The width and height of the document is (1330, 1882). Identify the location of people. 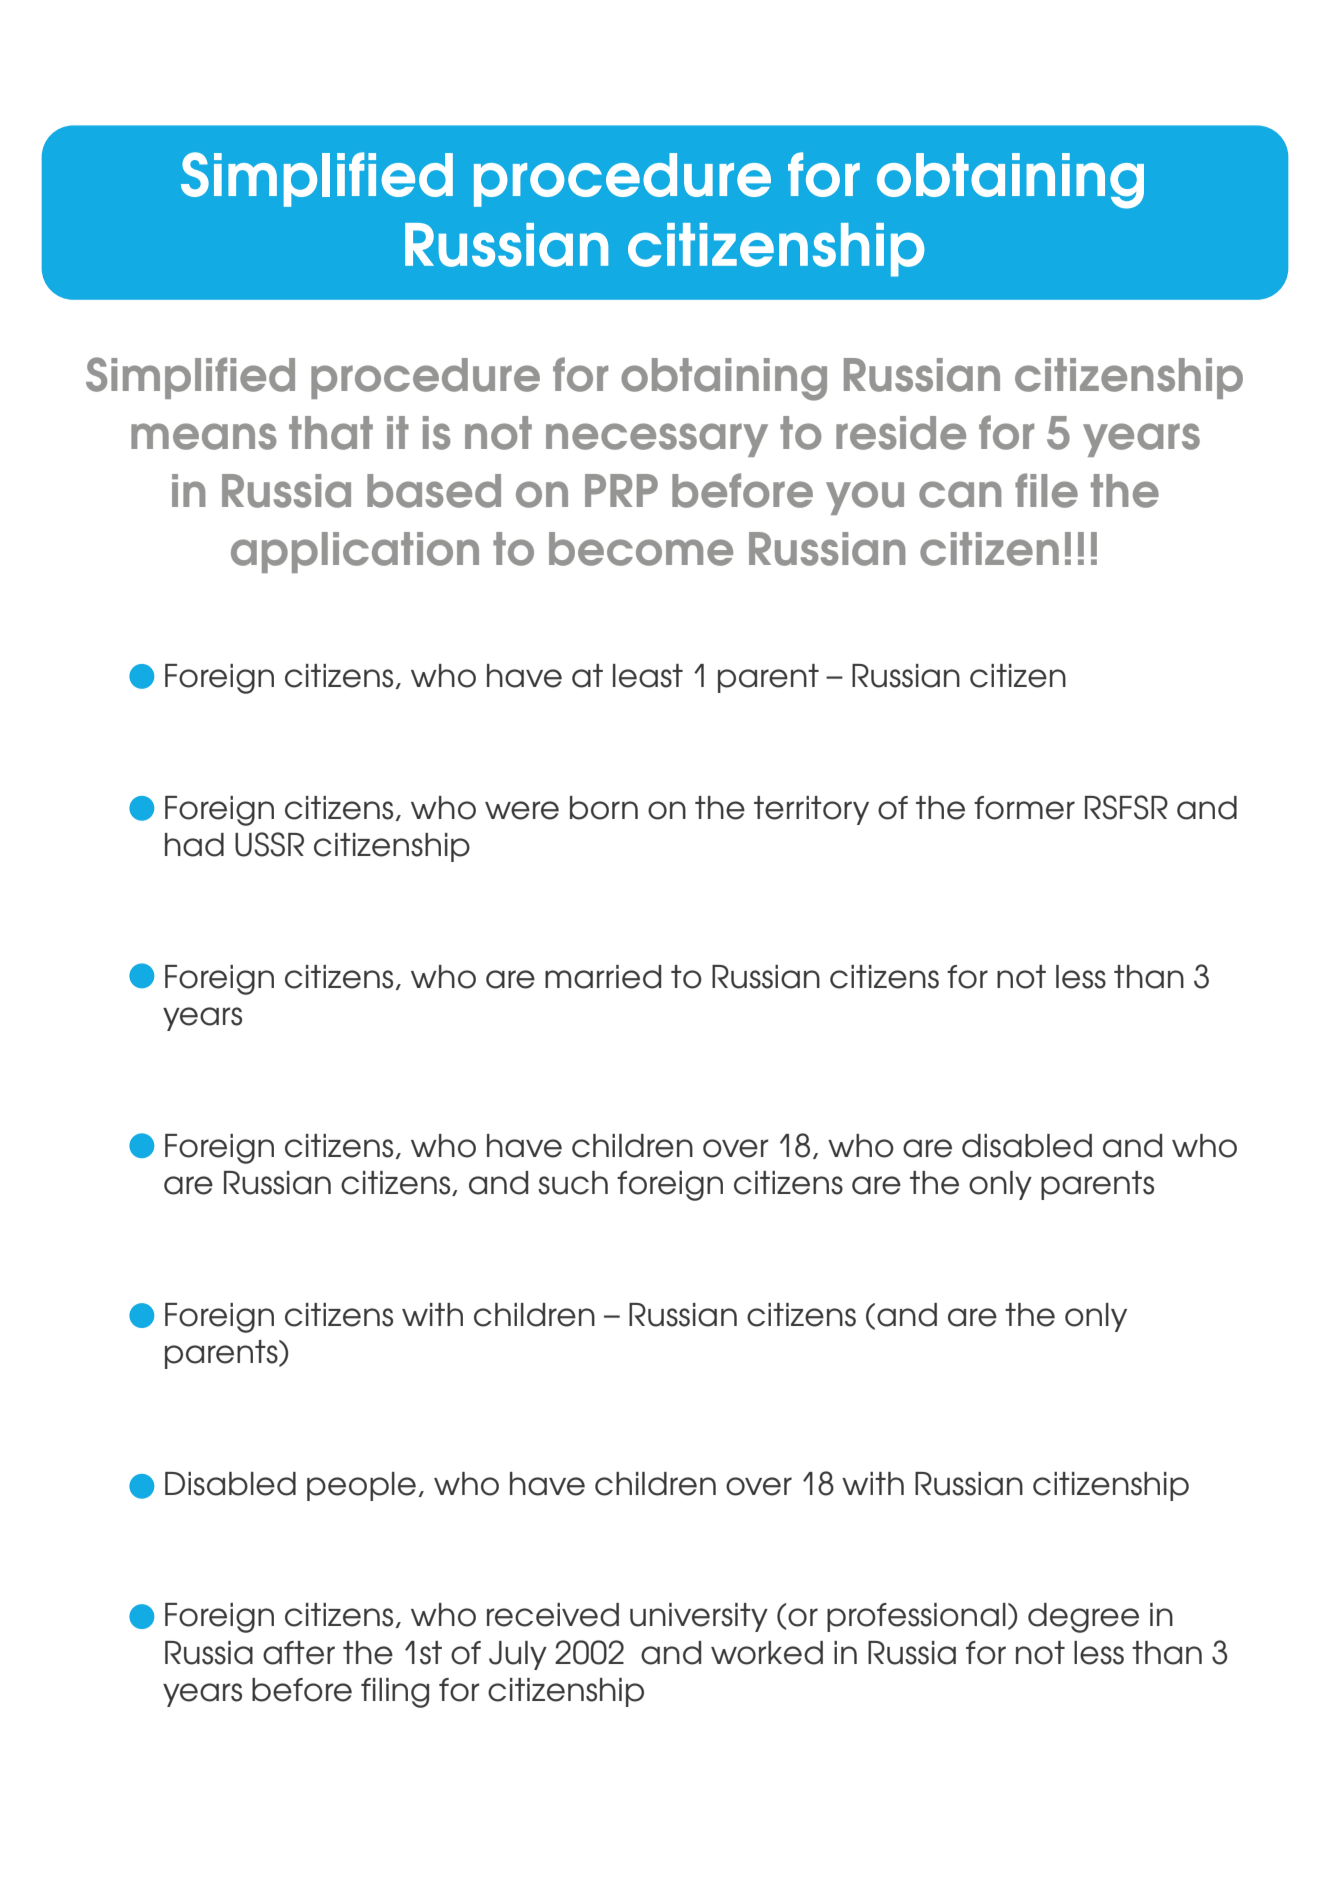
(361, 1486).
